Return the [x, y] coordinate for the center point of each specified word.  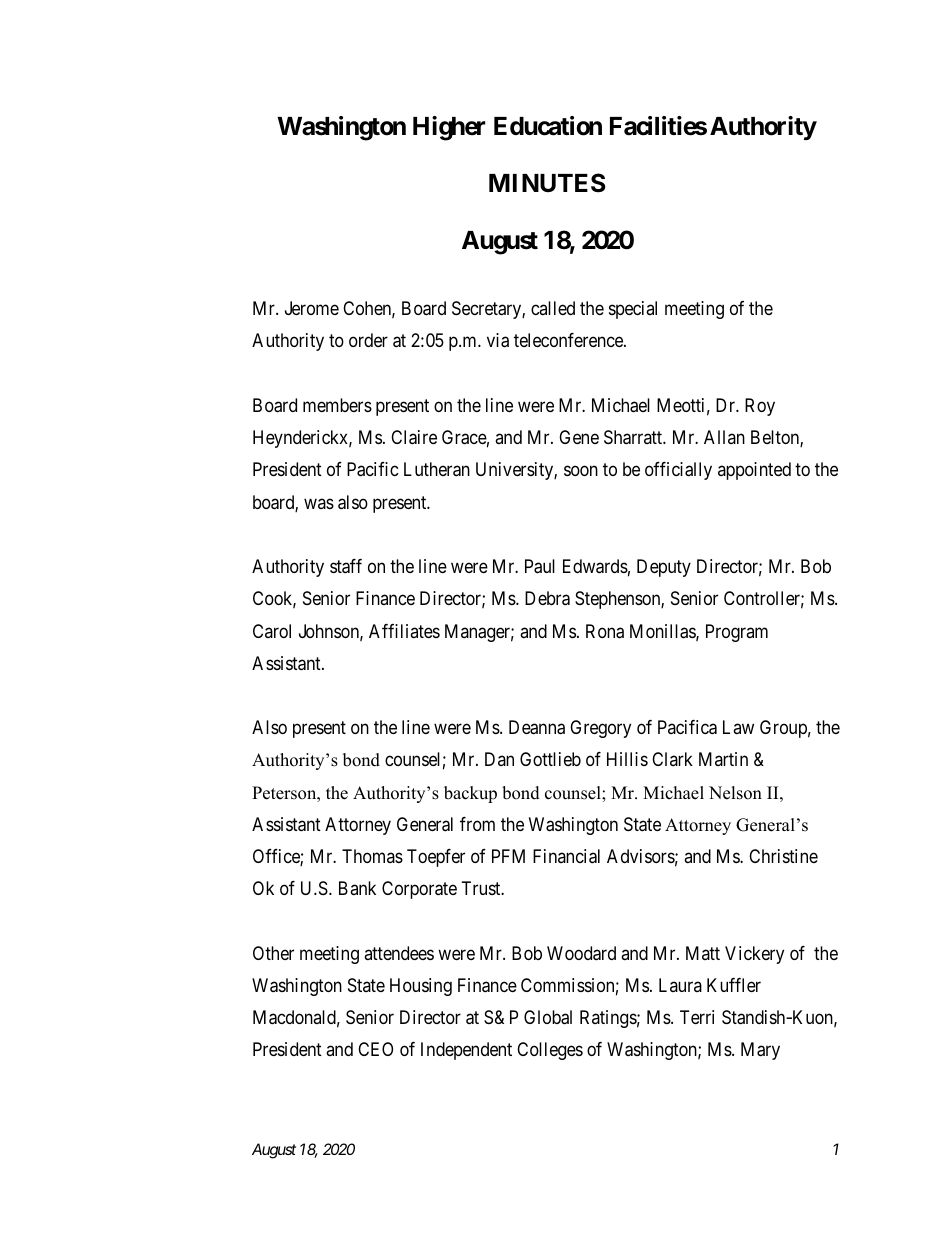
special [633, 310]
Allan [724, 437]
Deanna [537, 727]
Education [548, 126]
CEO [375, 1049]
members [337, 405]
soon [581, 471]
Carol [272, 631]
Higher [449, 128]
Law [738, 727]
